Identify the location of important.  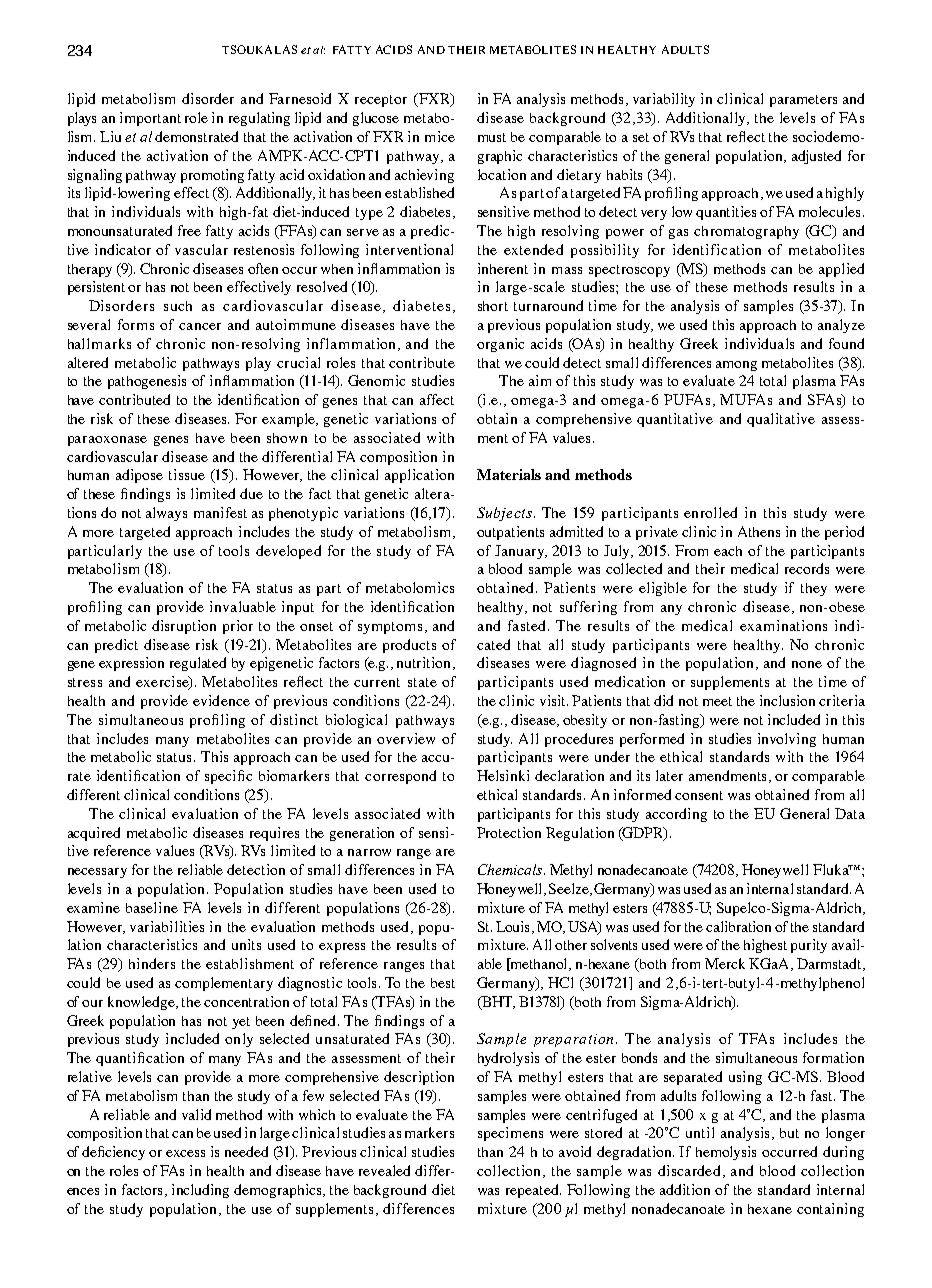
(150, 119).
